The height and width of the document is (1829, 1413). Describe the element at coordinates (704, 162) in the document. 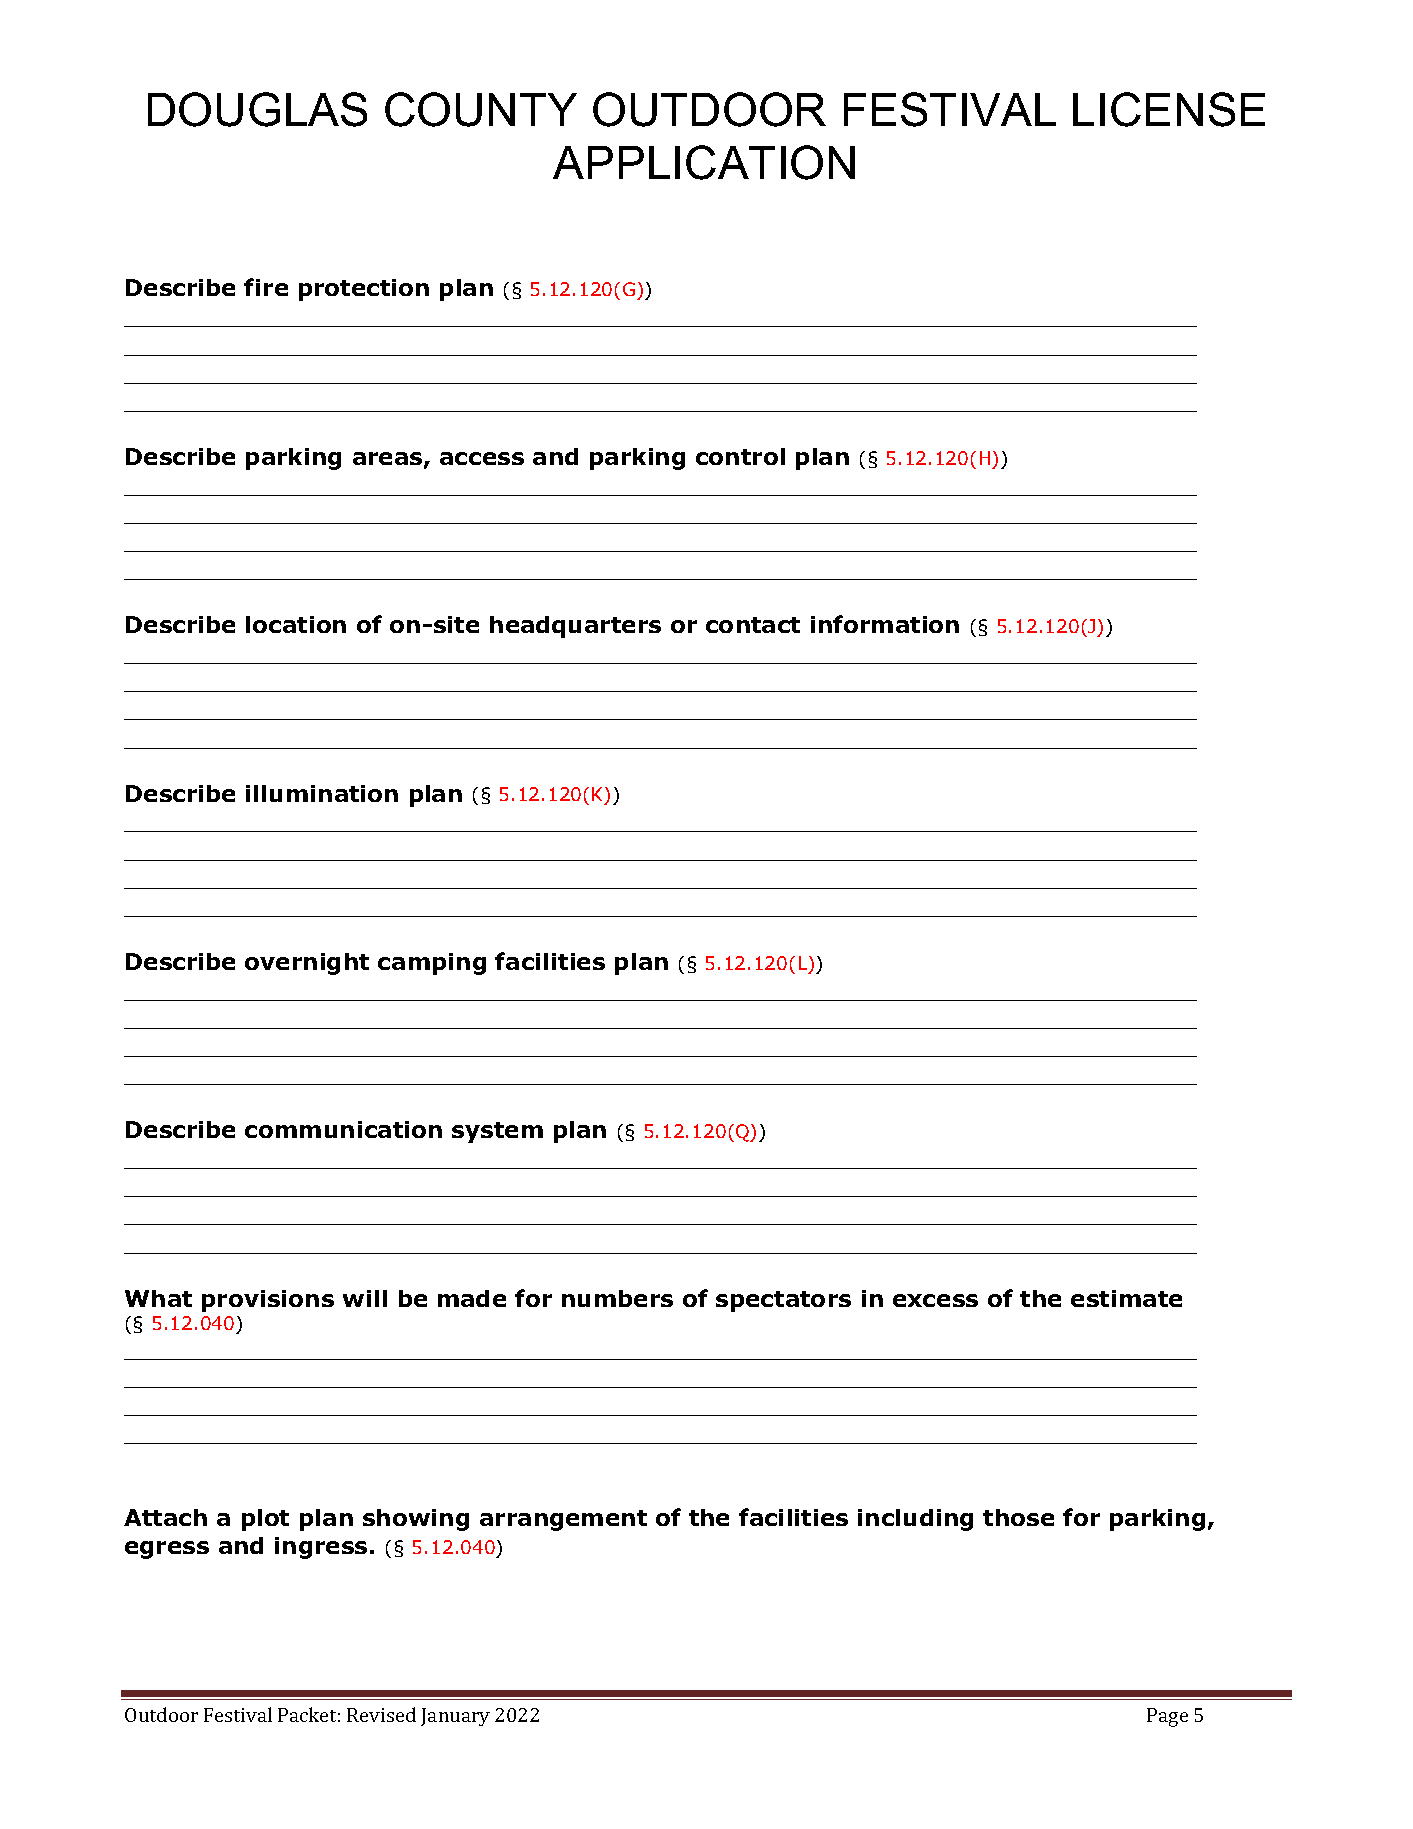

I see `APPLICATION` at that location.
